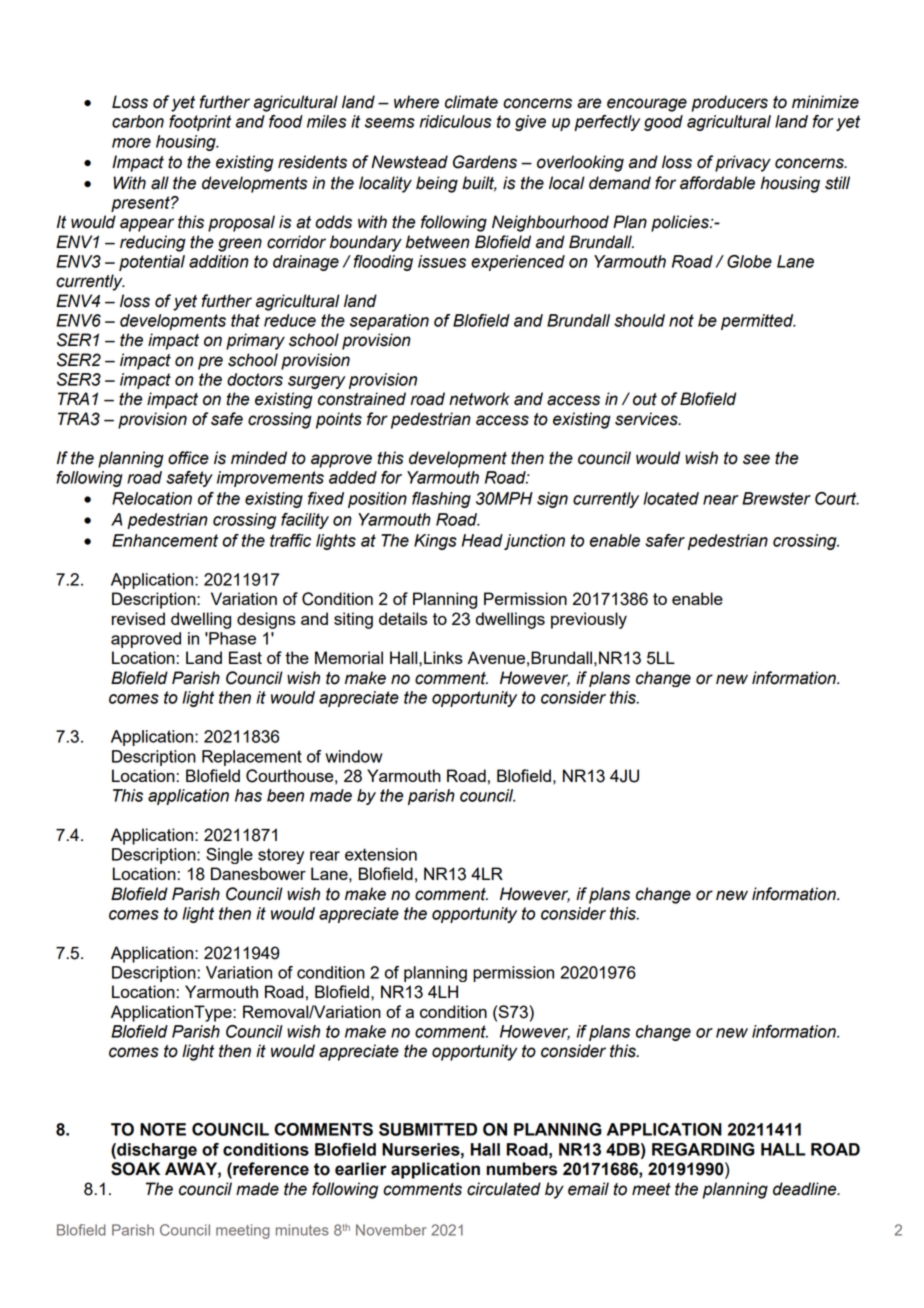  I want to click on Single, so click(229, 856).
